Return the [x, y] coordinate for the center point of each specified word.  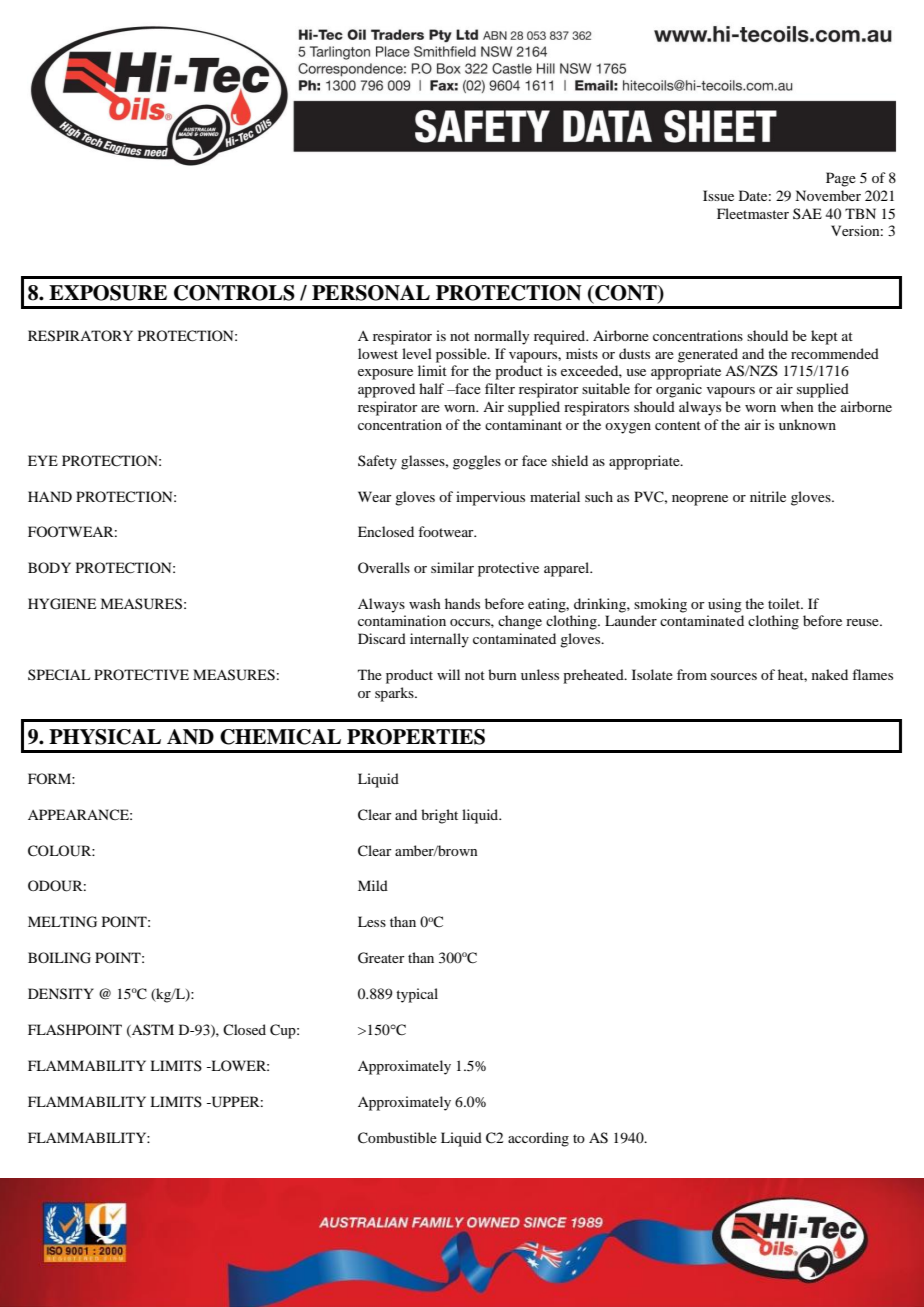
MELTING [62, 922]
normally [501, 337]
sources [734, 676]
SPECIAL [59, 674]
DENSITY [61, 994]
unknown [807, 424]
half [431, 388]
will [448, 674]
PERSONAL [371, 293]
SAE [807, 213]
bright [439, 816]
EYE [43, 460]
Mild [373, 885]
